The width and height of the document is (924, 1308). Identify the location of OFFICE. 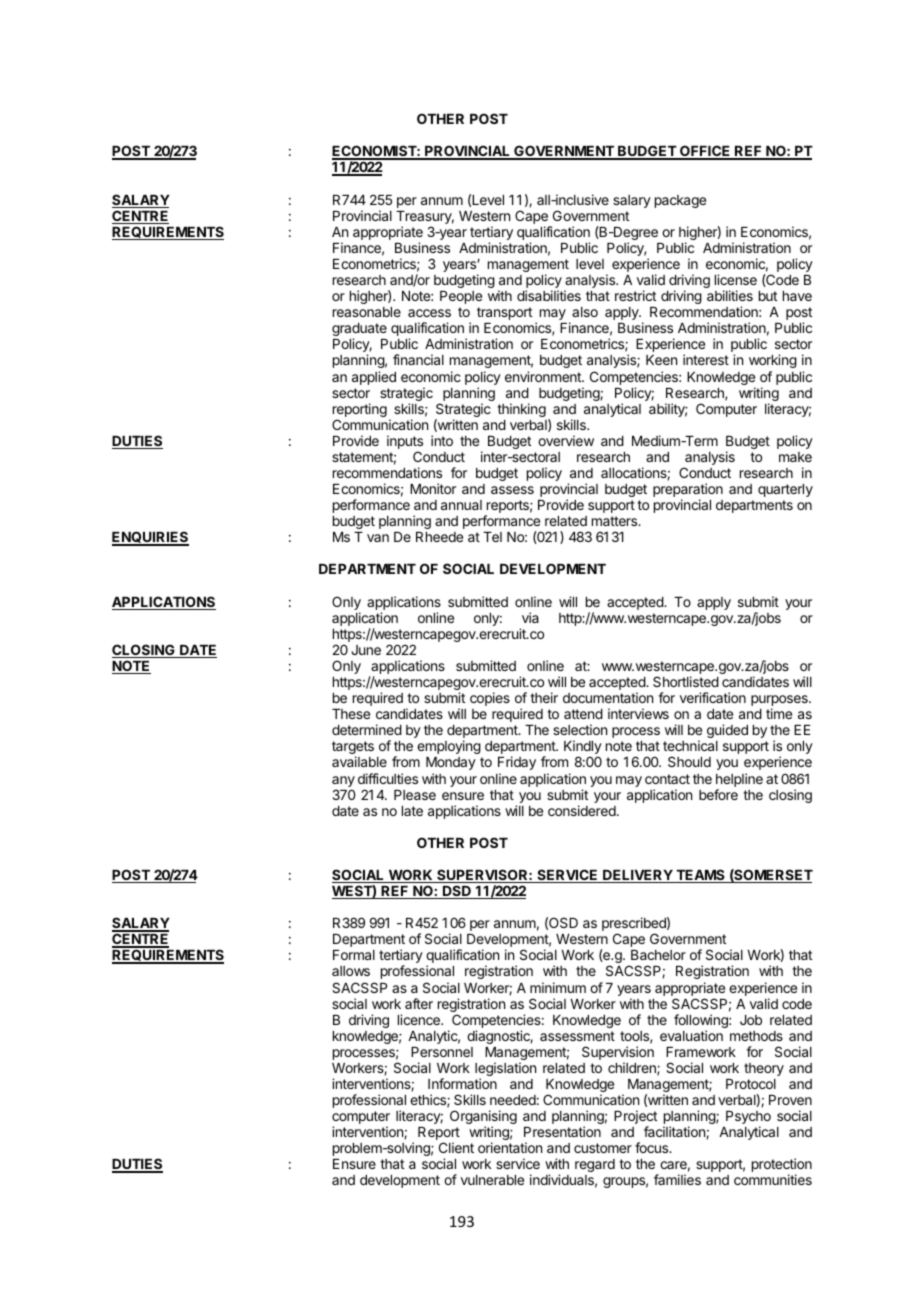
(705, 152).
